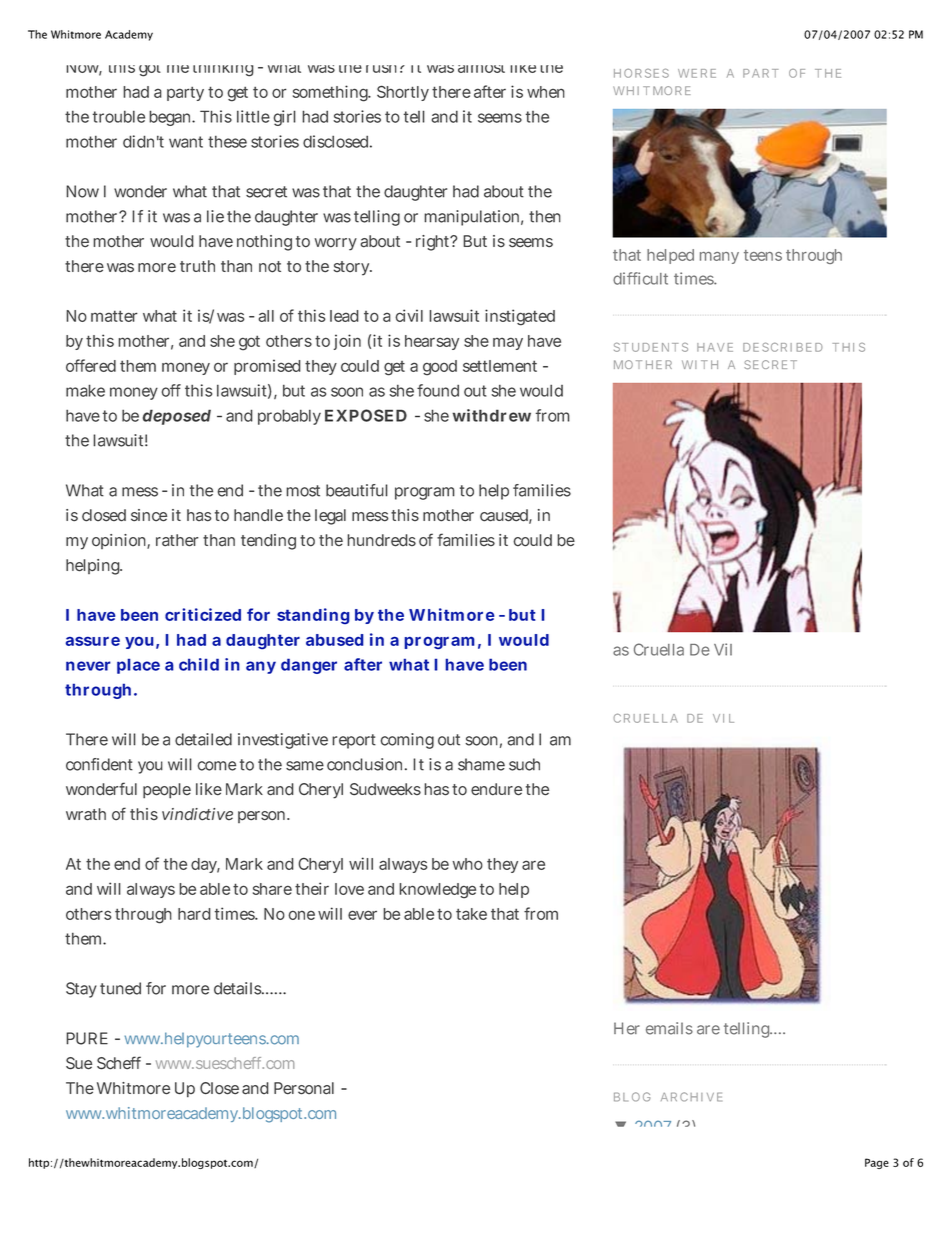  I want to click on WERE, so click(697, 73).
